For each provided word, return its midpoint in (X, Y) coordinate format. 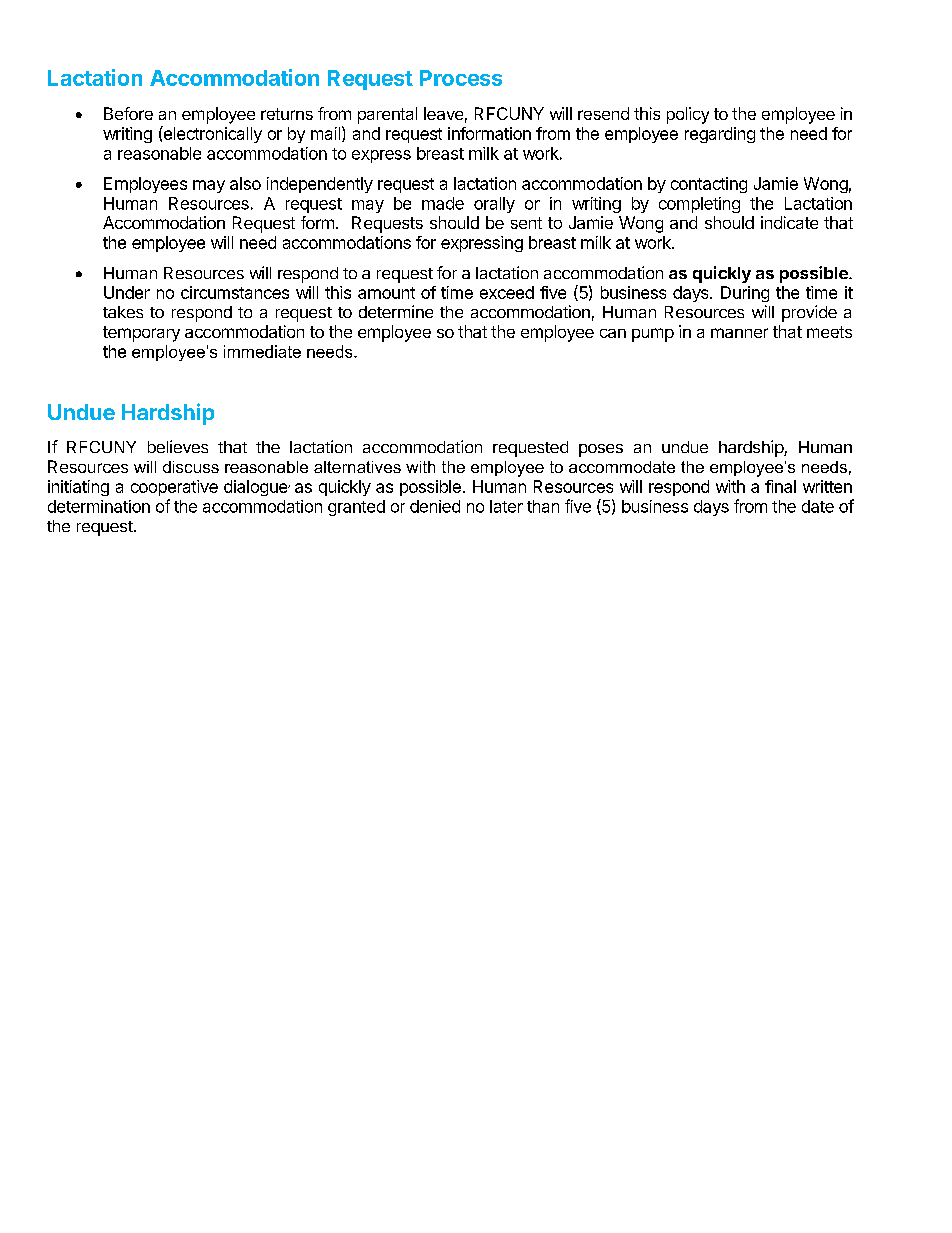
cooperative (174, 488)
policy (688, 115)
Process (461, 78)
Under (127, 292)
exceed (507, 292)
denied (435, 506)
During (745, 294)
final (780, 486)
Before (128, 113)
